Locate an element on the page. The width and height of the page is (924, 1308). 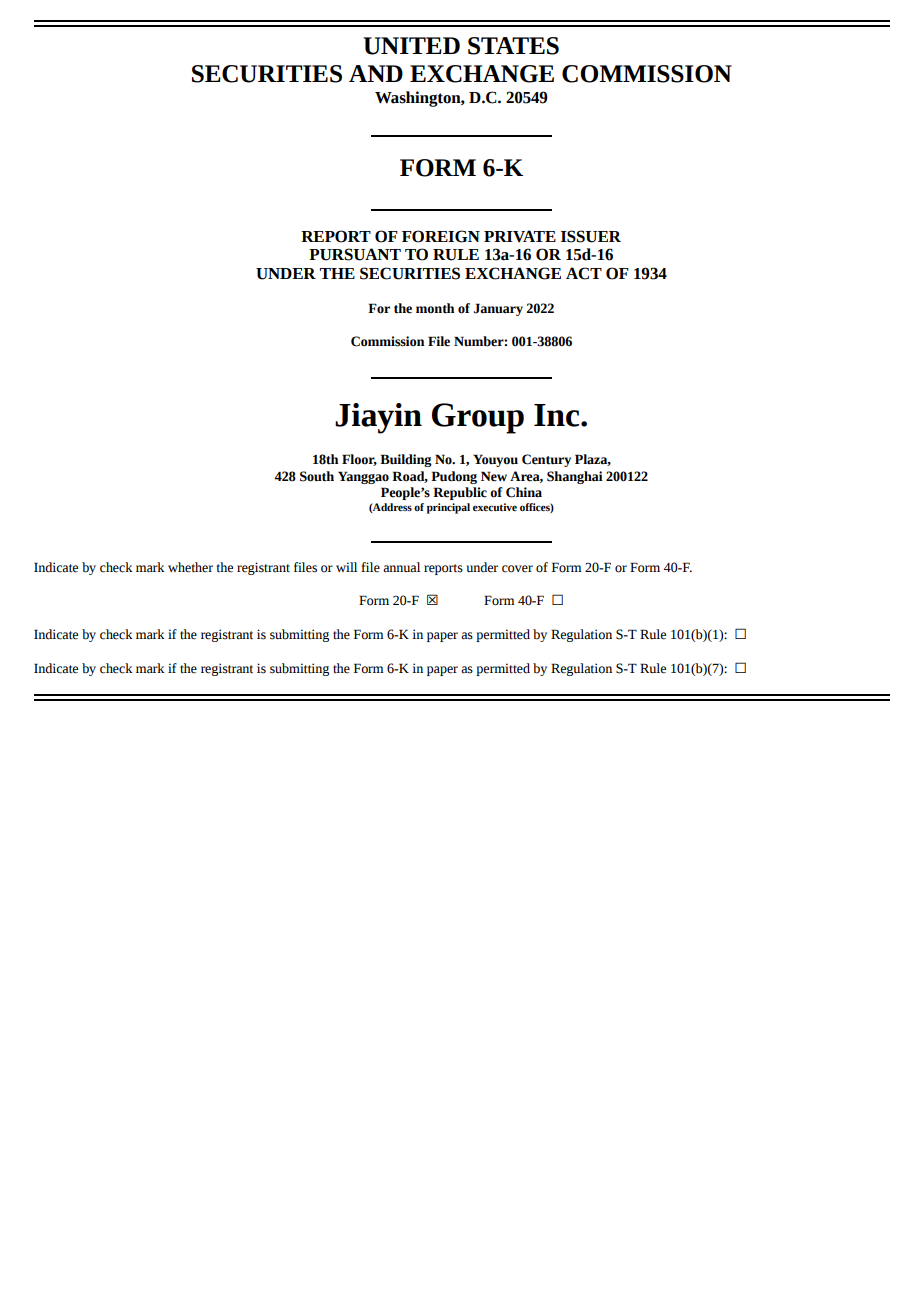
PRIVATE is located at coordinates (520, 236).
